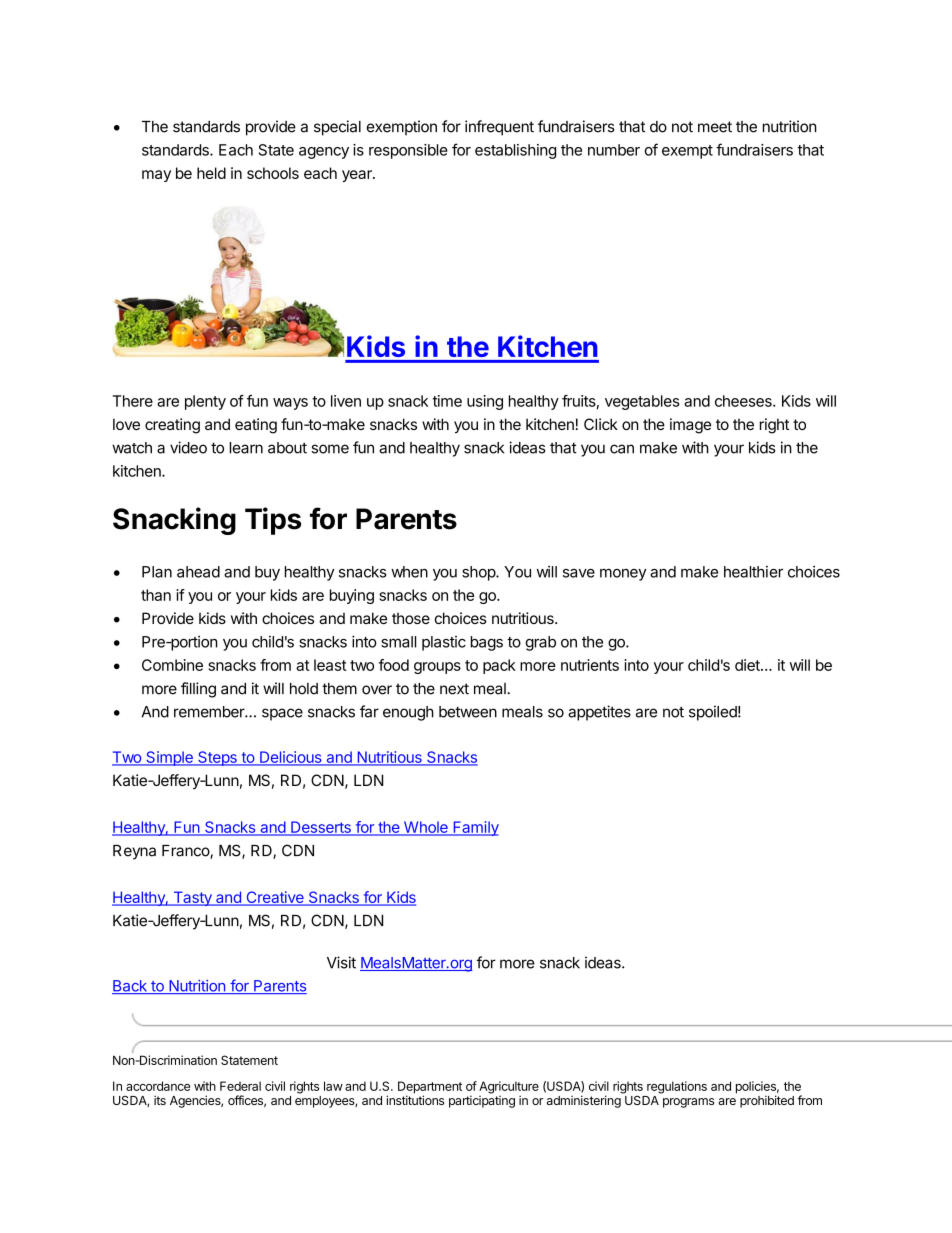  I want to click on meet, so click(715, 127).
